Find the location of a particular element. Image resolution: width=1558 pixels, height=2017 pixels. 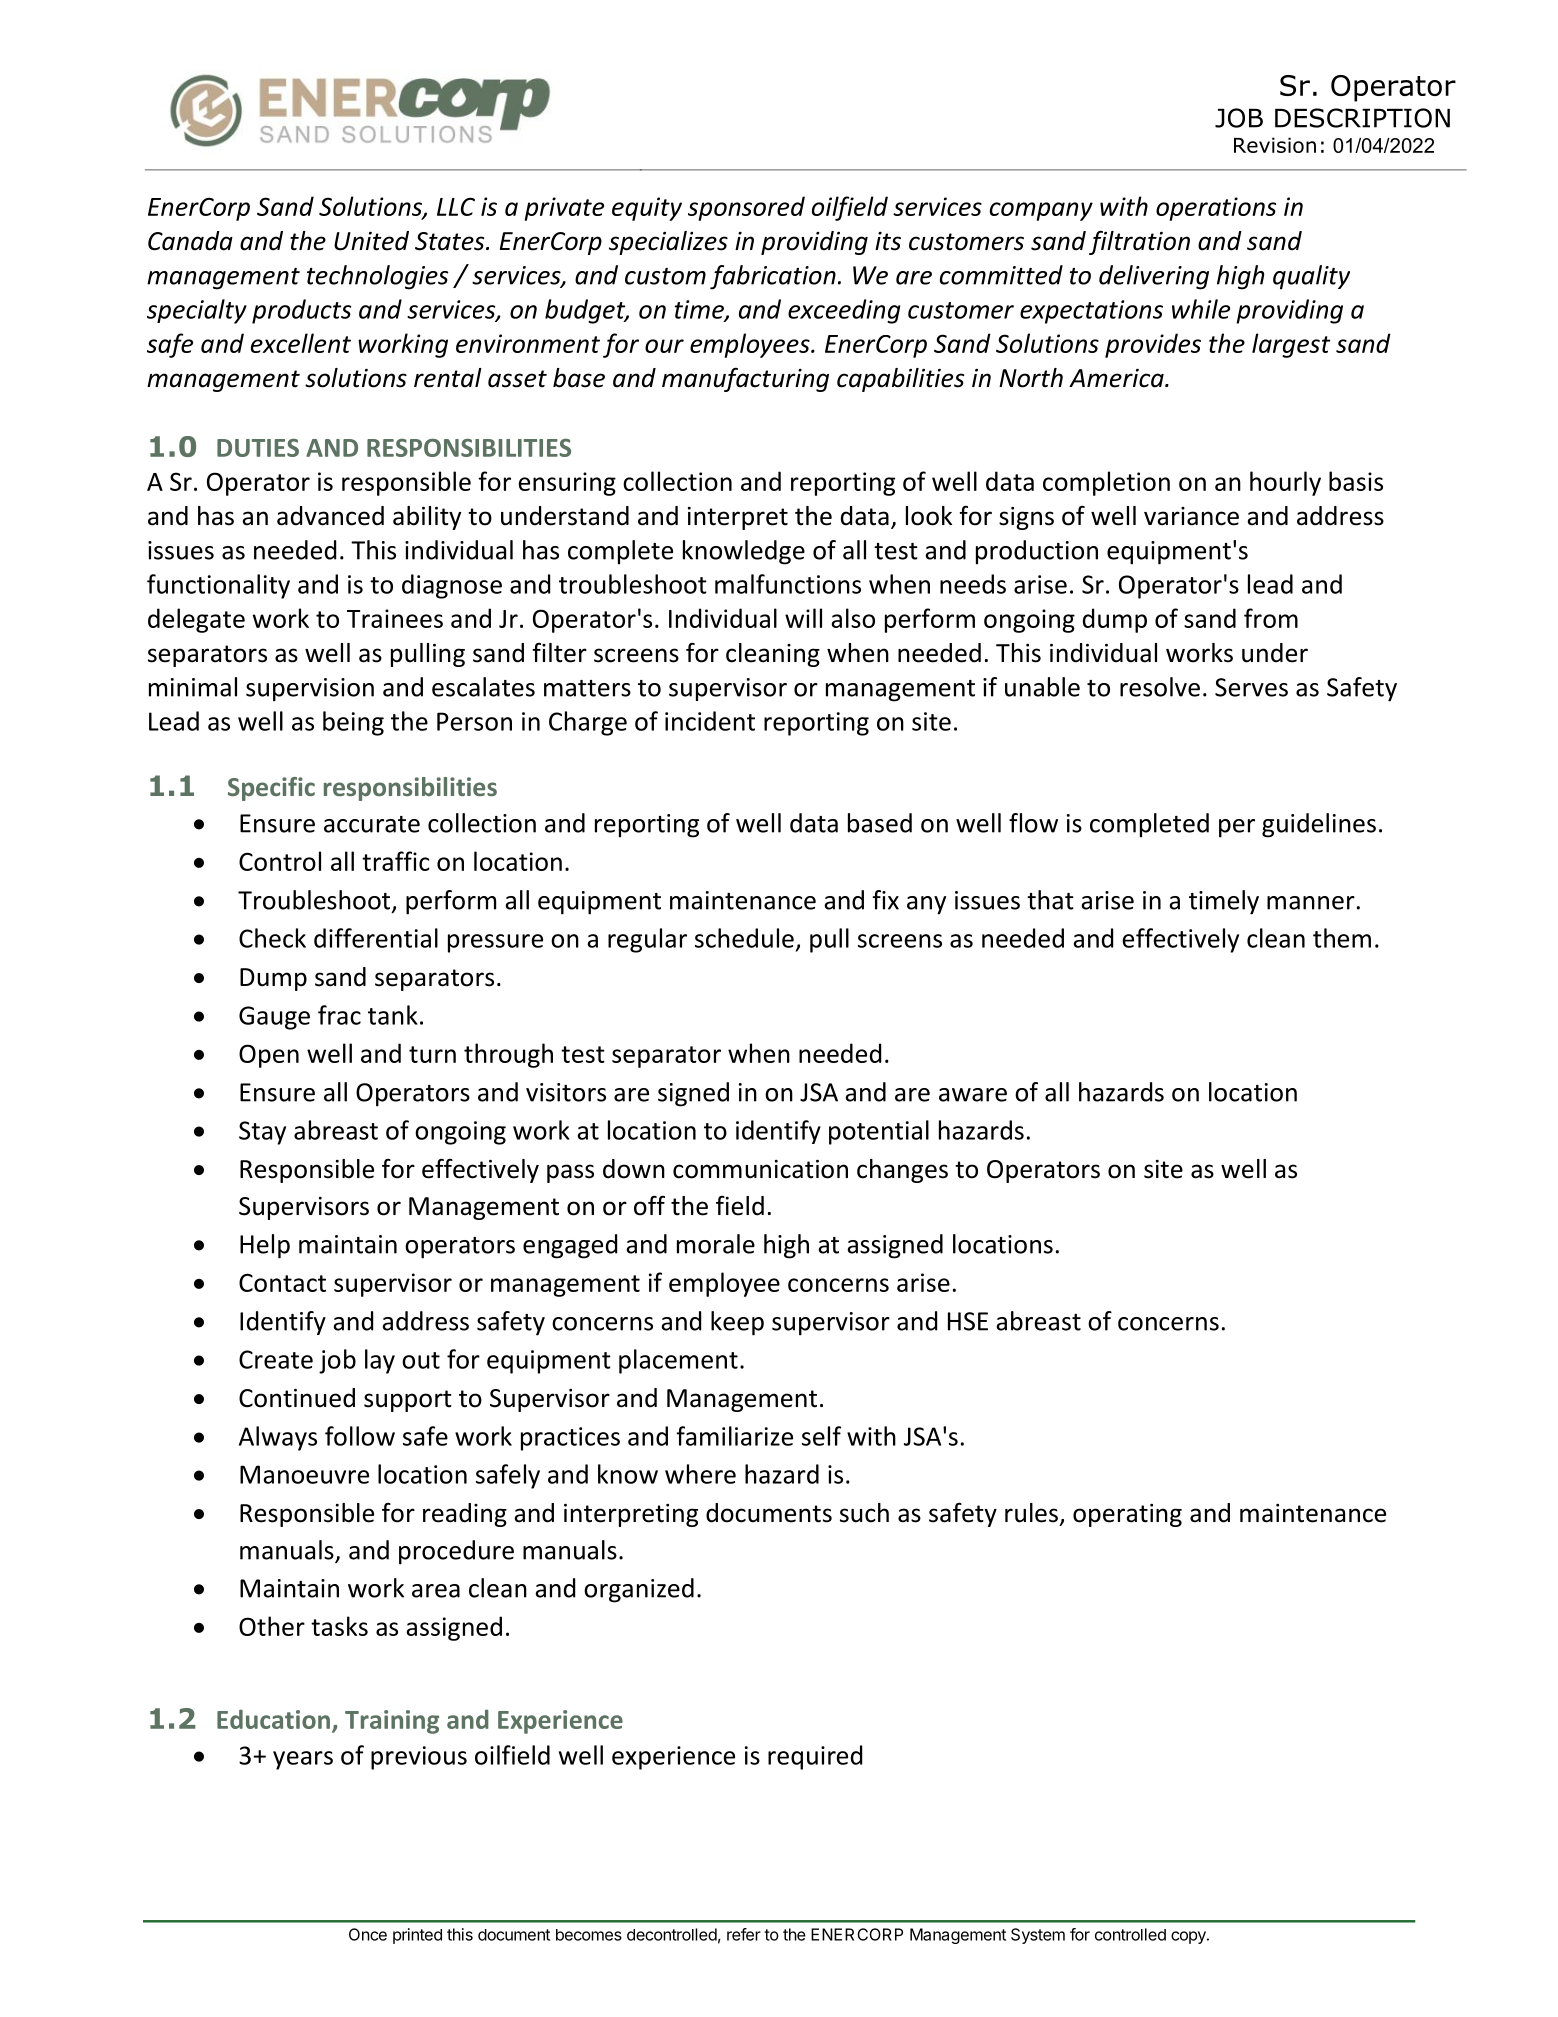

frac is located at coordinates (339, 1015).
